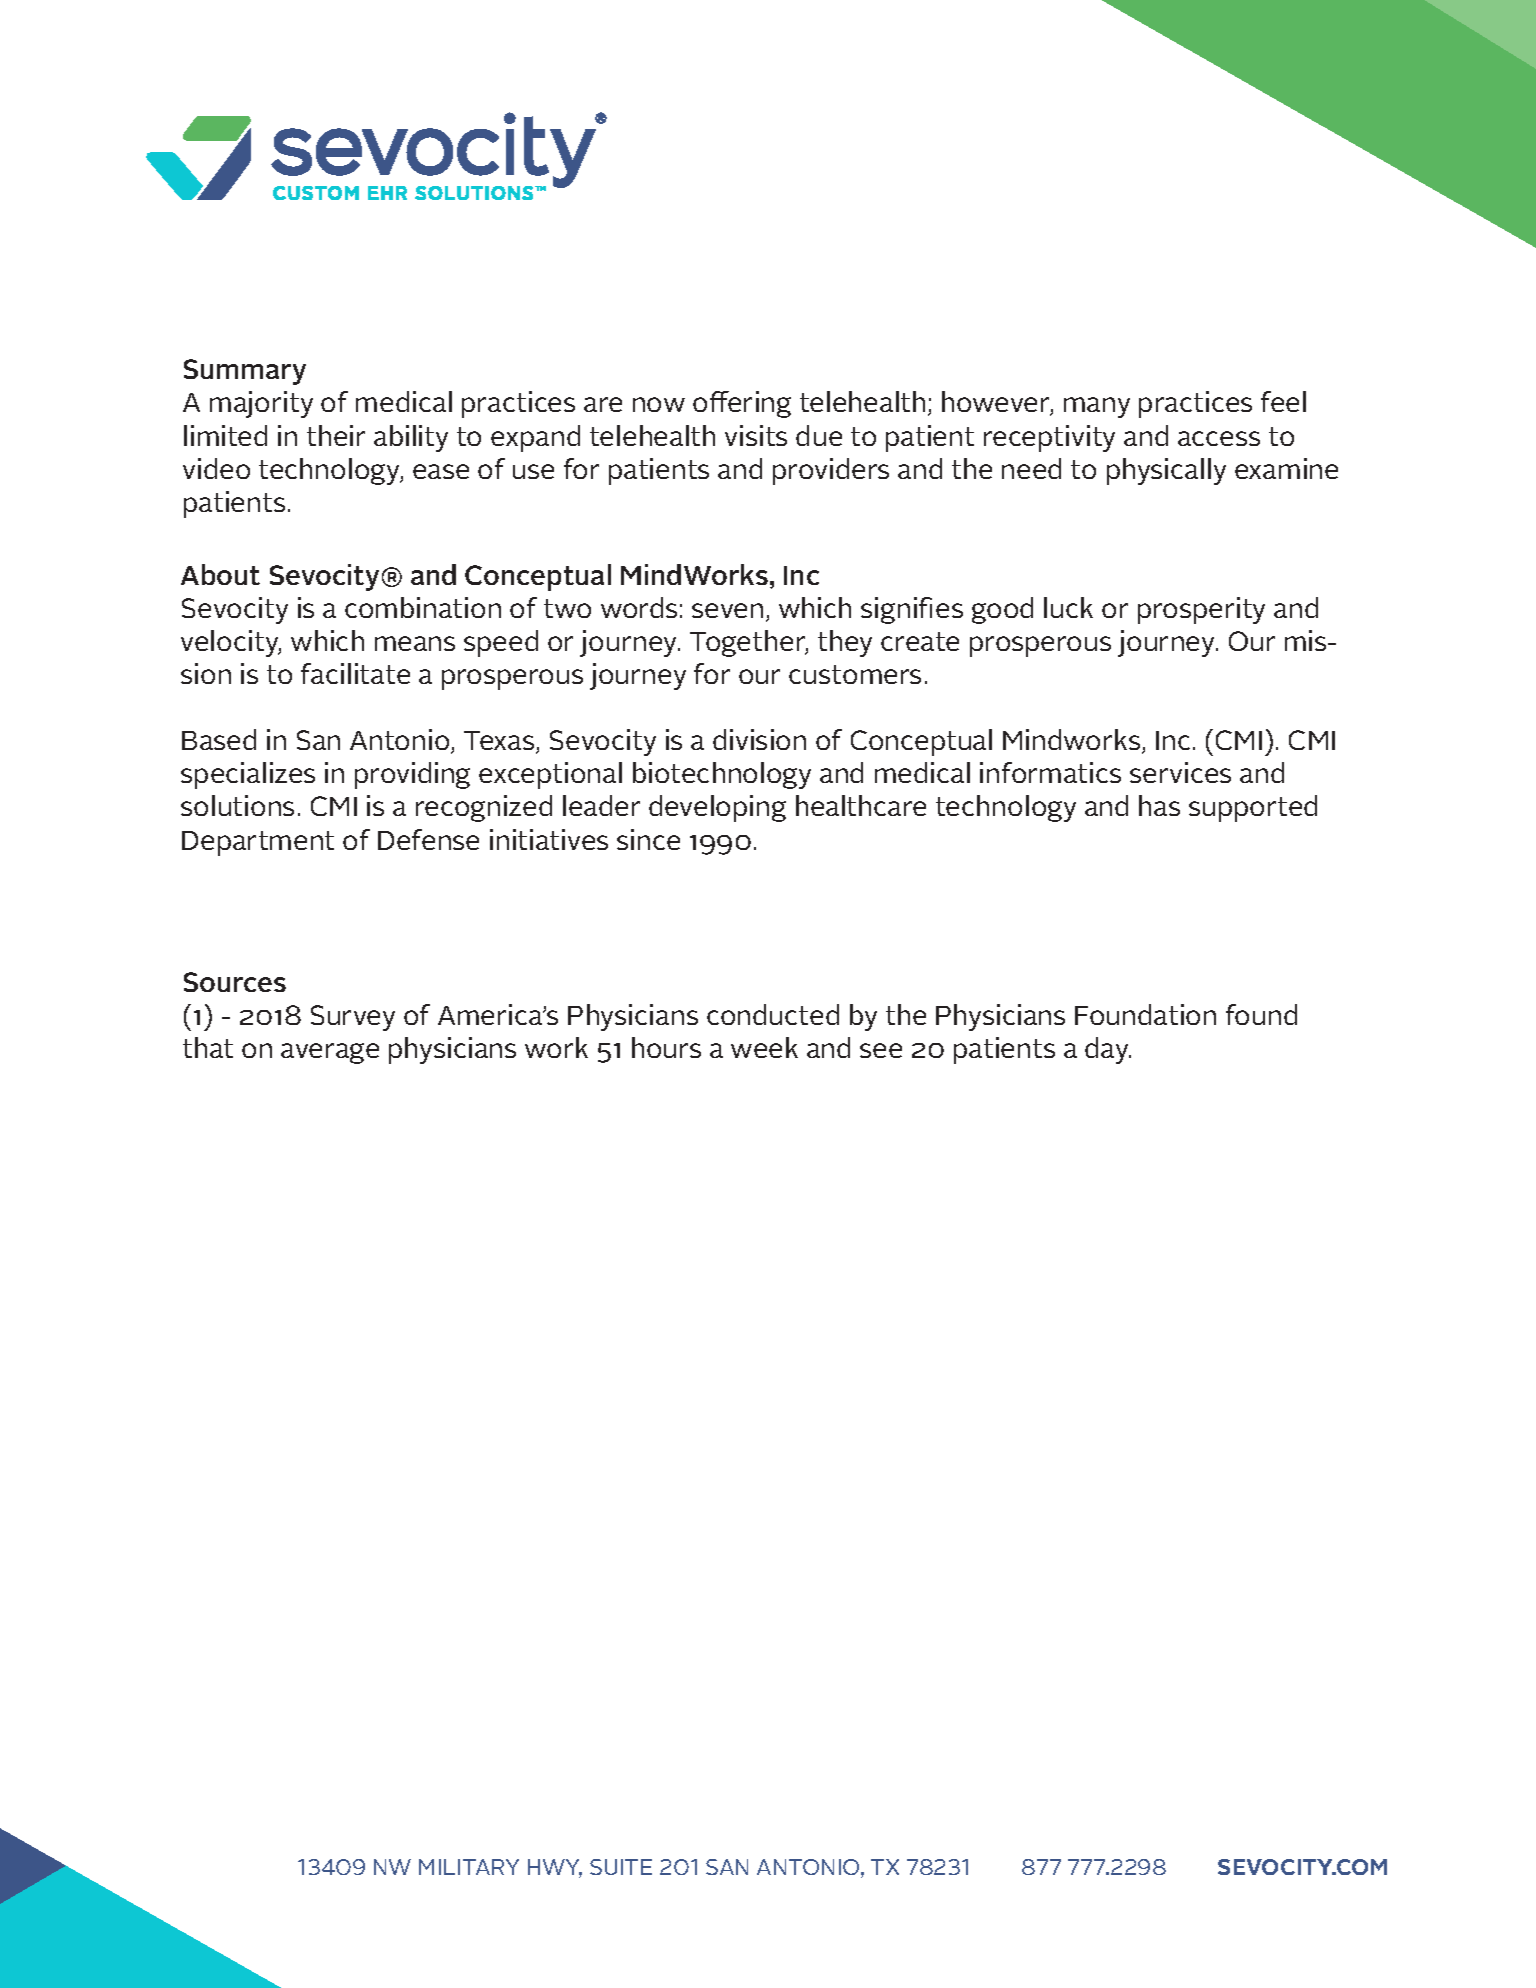  I want to click on Department, so click(258, 843).
